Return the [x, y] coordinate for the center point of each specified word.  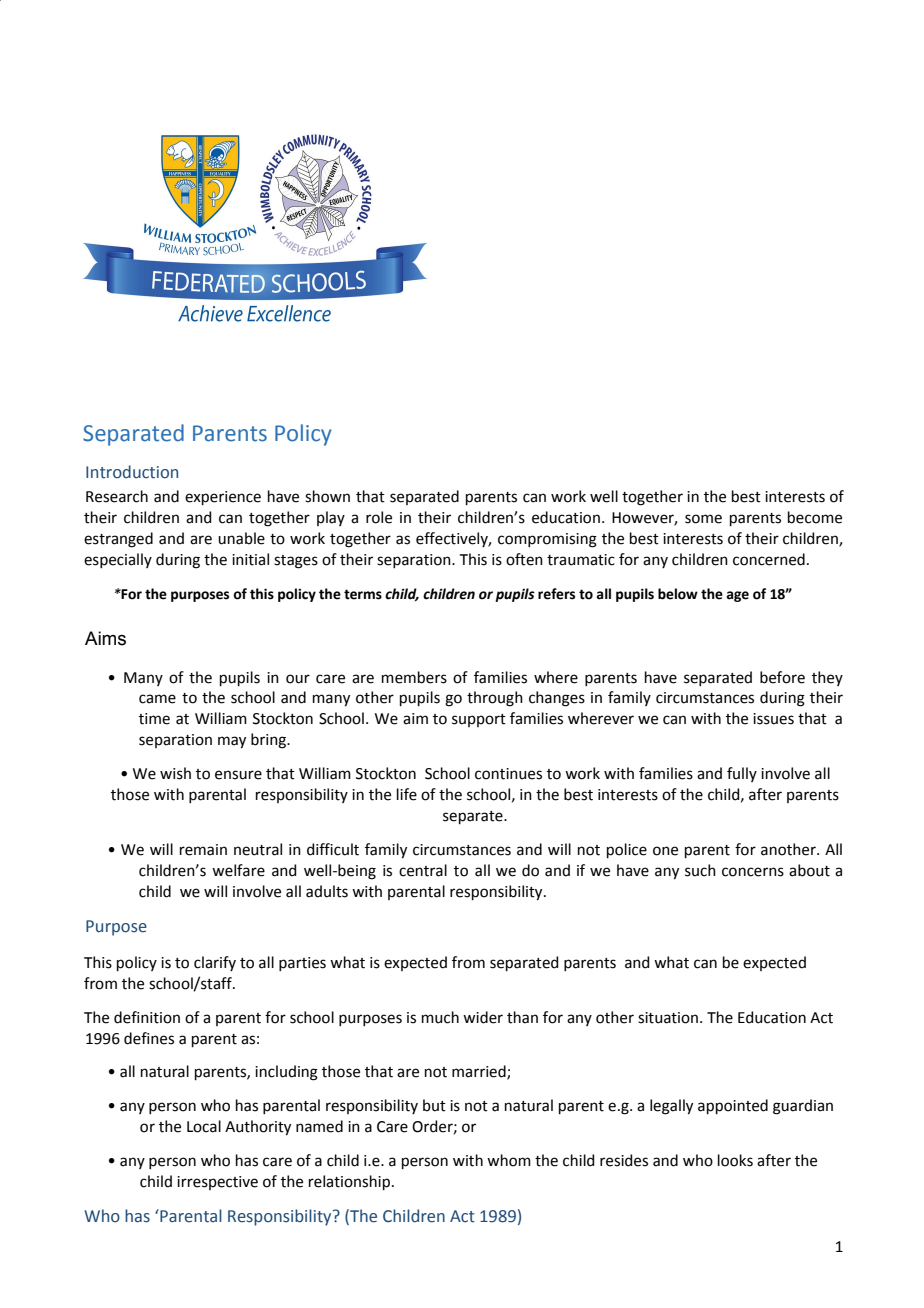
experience [223, 498]
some [703, 519]
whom [509, 1160]
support [479, 720]
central [423, 870]
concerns [753, 872]
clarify [215, 963]
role [379, 517]
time [154, 719]
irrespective [217, 1183]
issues [773, 719]
